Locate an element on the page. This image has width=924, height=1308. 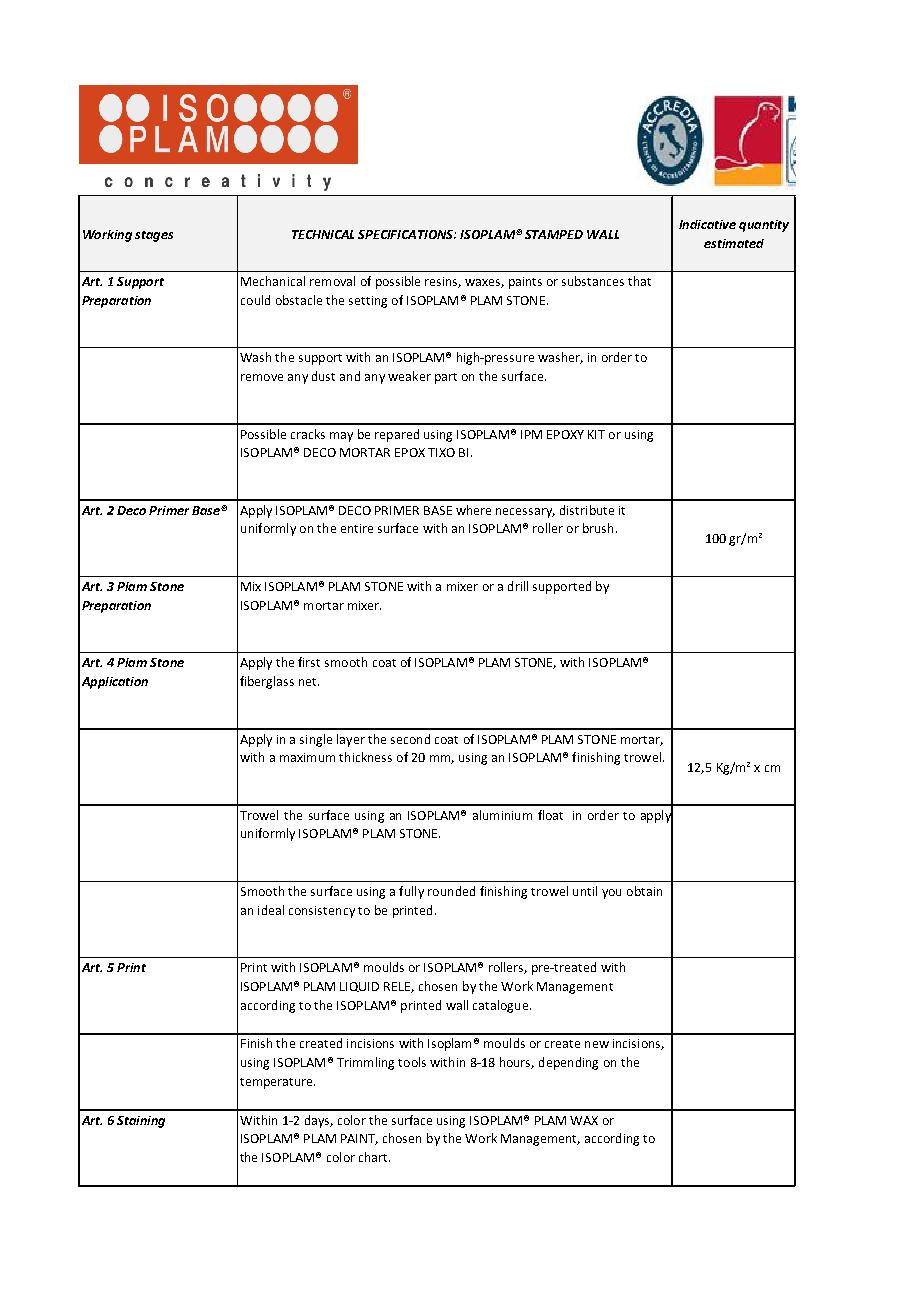
brush is located at coordinates (598, 528).
